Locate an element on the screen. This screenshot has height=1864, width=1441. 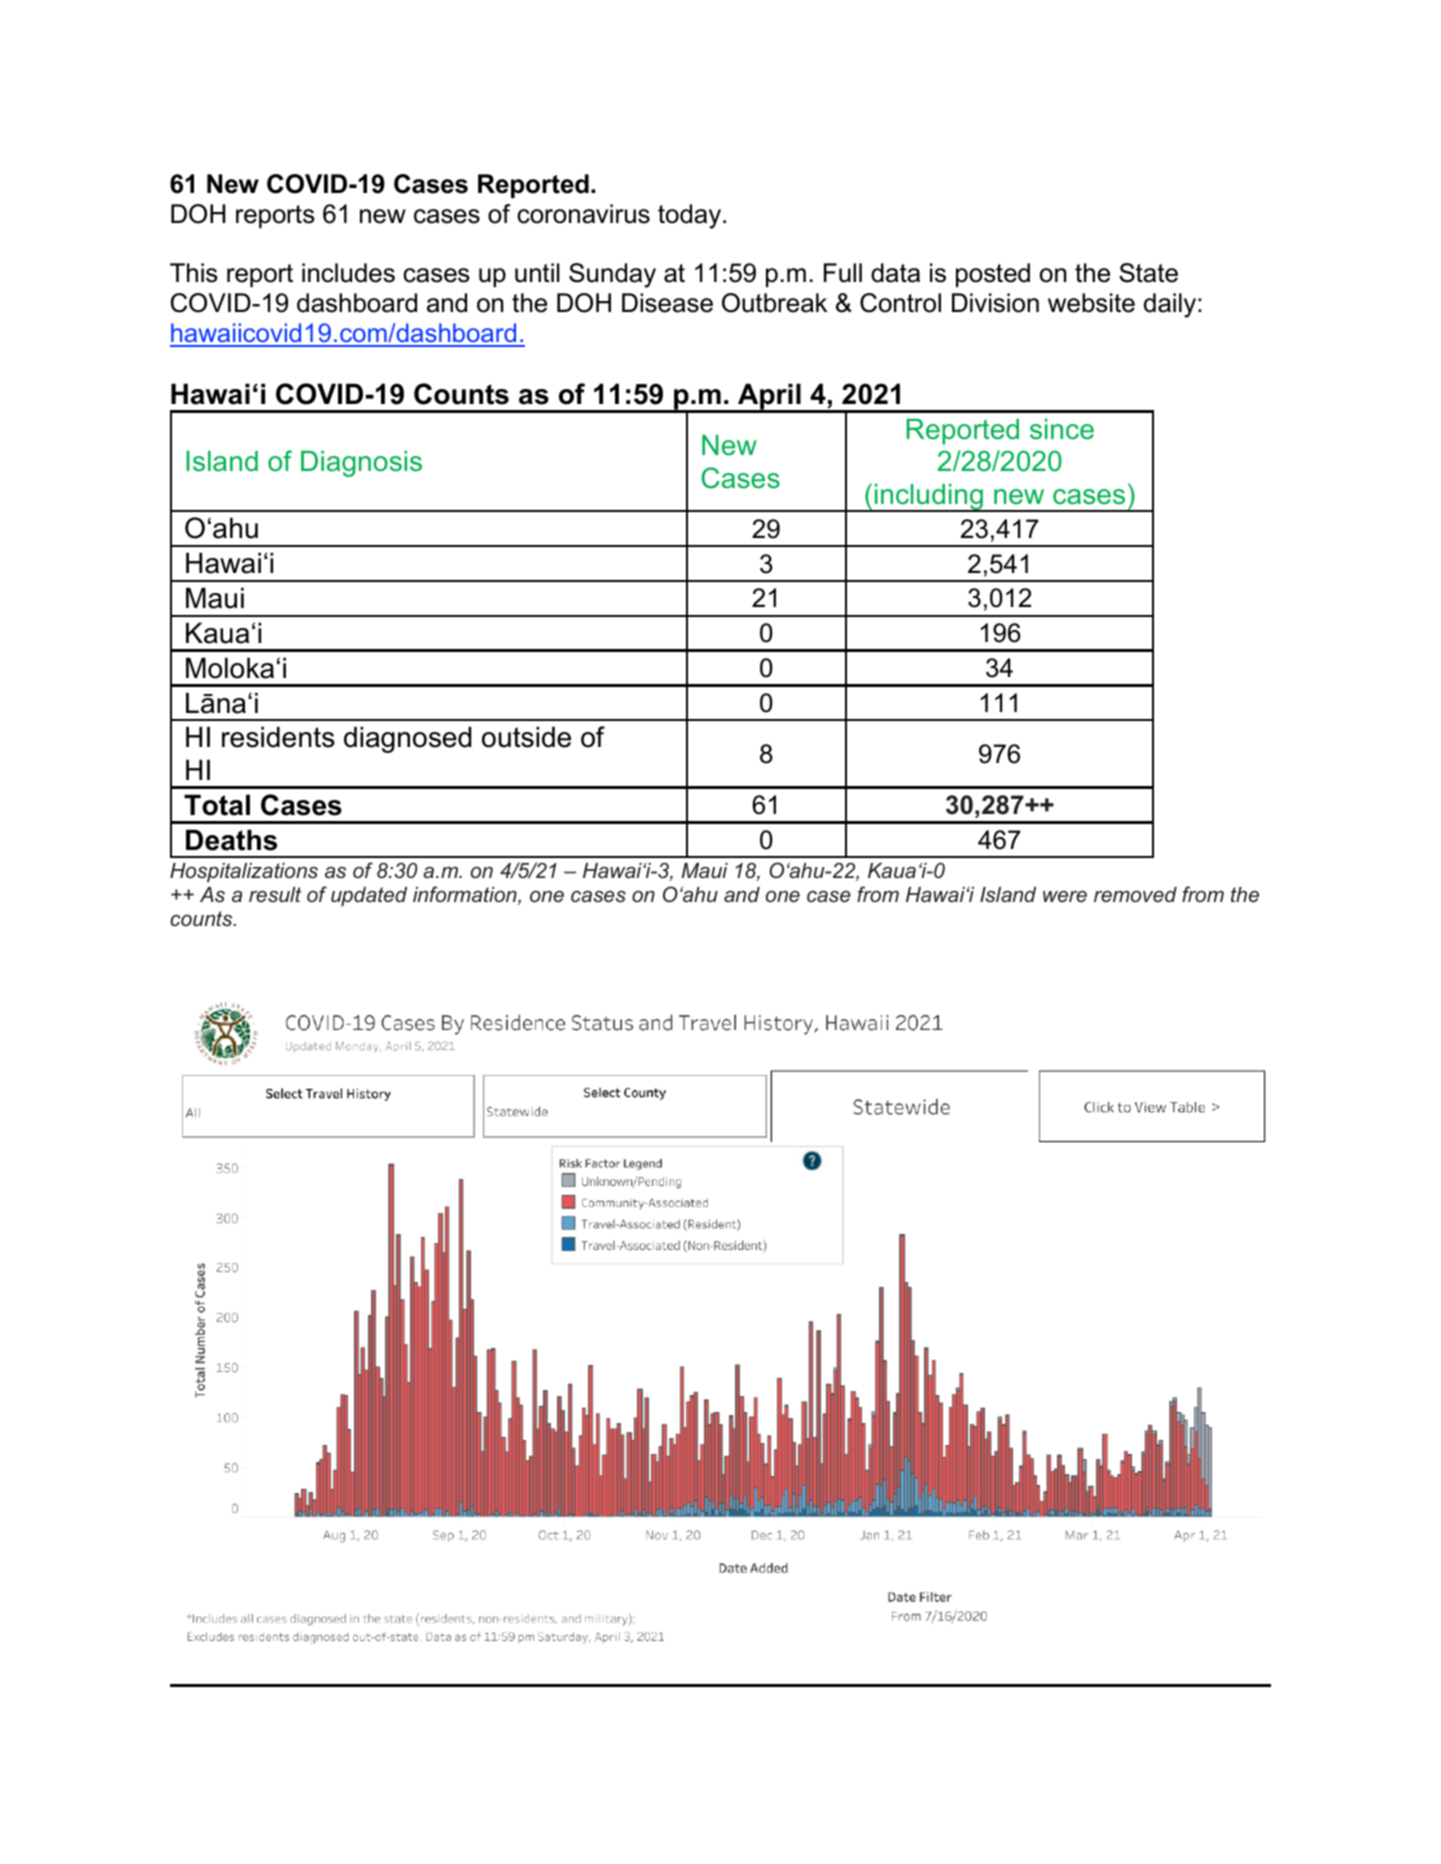
including is located at coordinates (928, 498).
